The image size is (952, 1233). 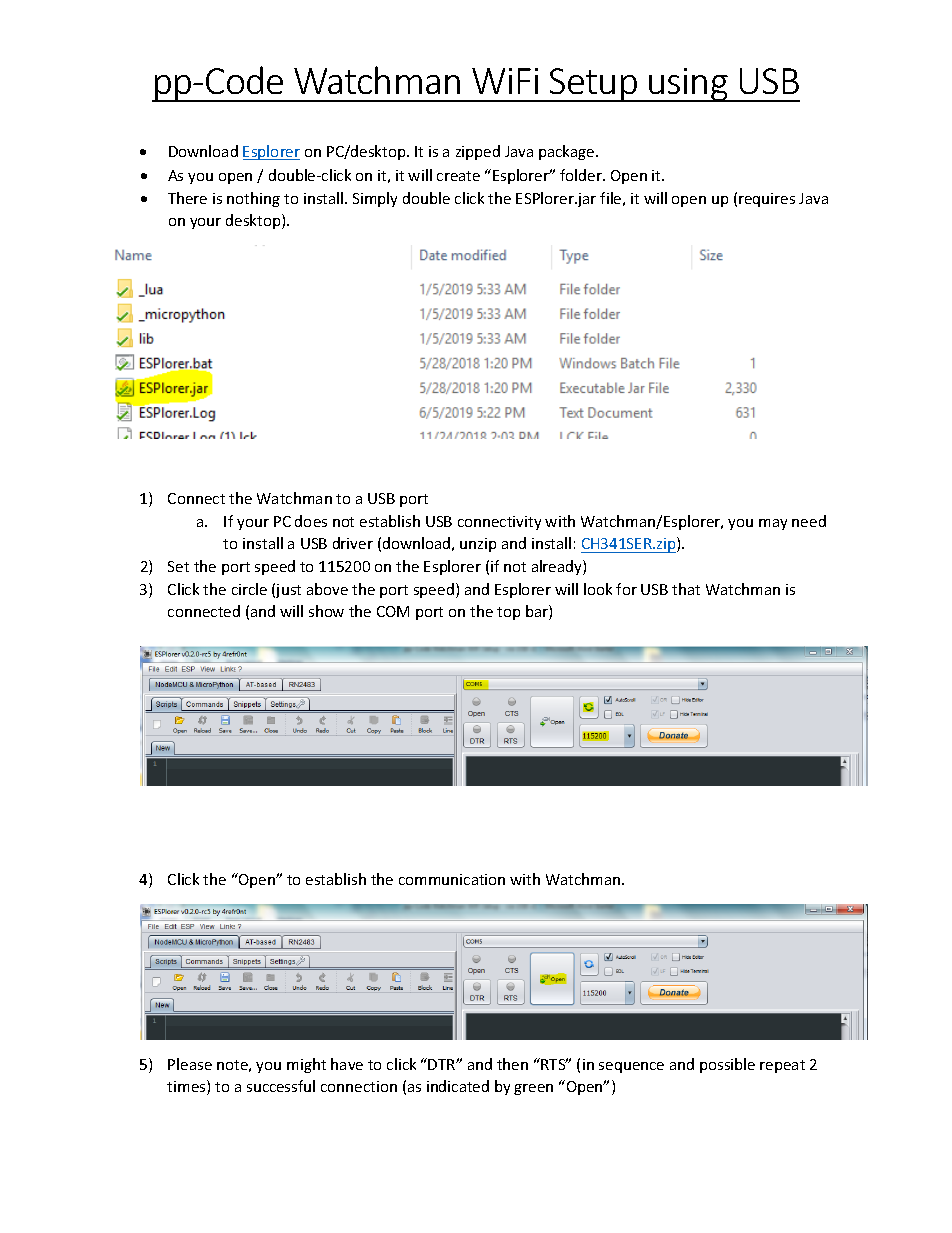 I want to click on unzip, so click(x=478, y=545).
